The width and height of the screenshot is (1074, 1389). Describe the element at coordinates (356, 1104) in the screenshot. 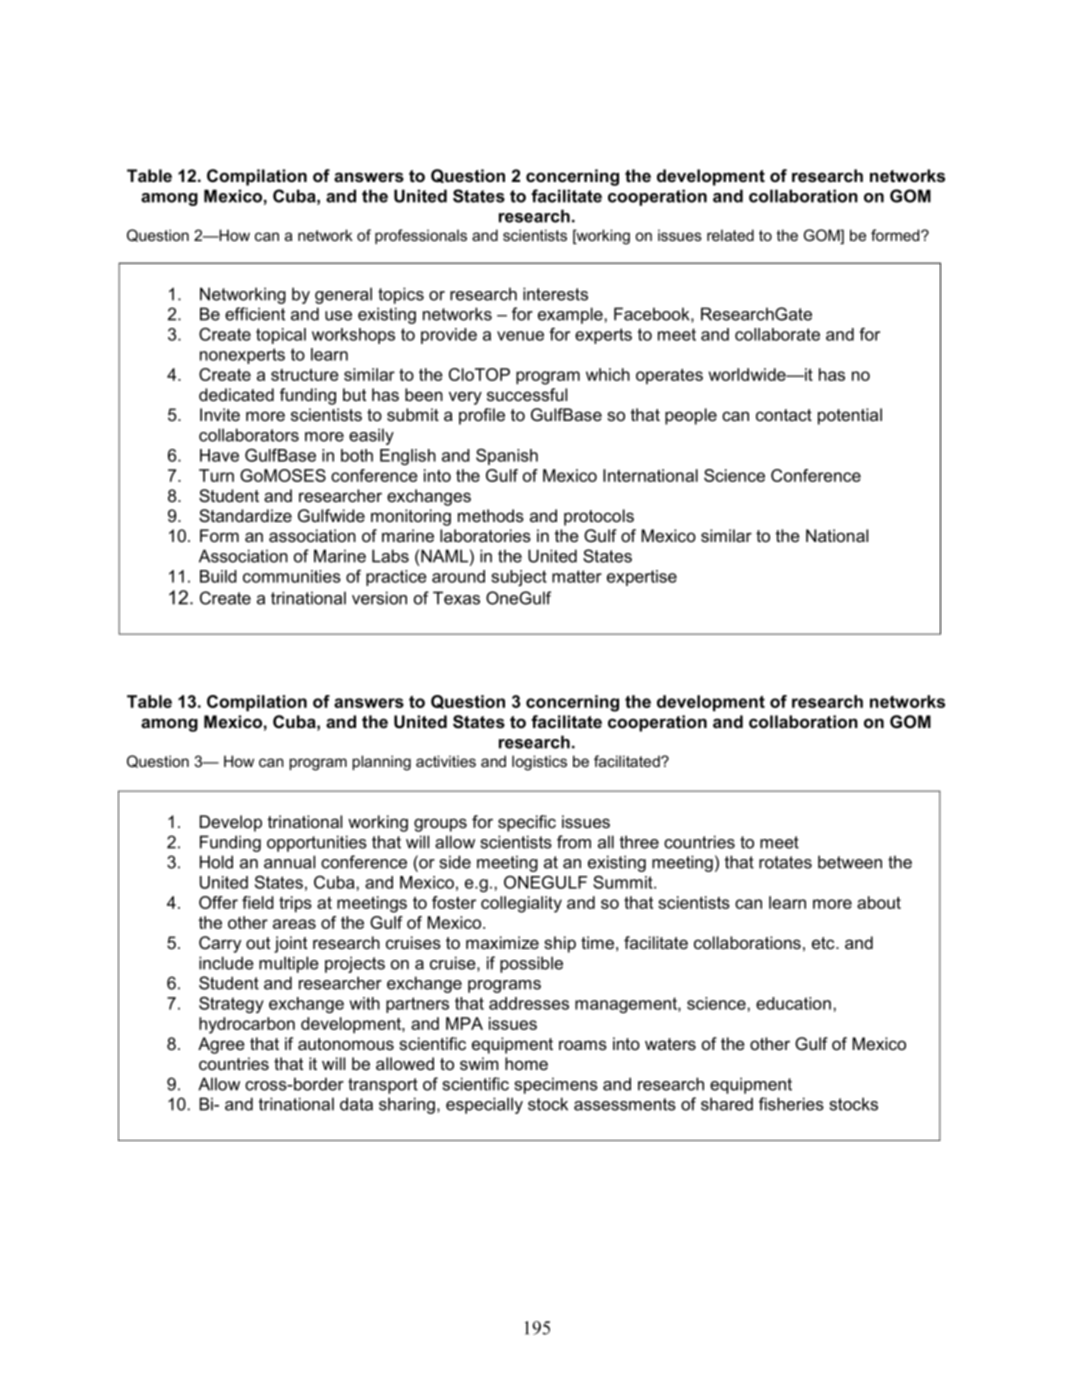

I see `data` at that location.
